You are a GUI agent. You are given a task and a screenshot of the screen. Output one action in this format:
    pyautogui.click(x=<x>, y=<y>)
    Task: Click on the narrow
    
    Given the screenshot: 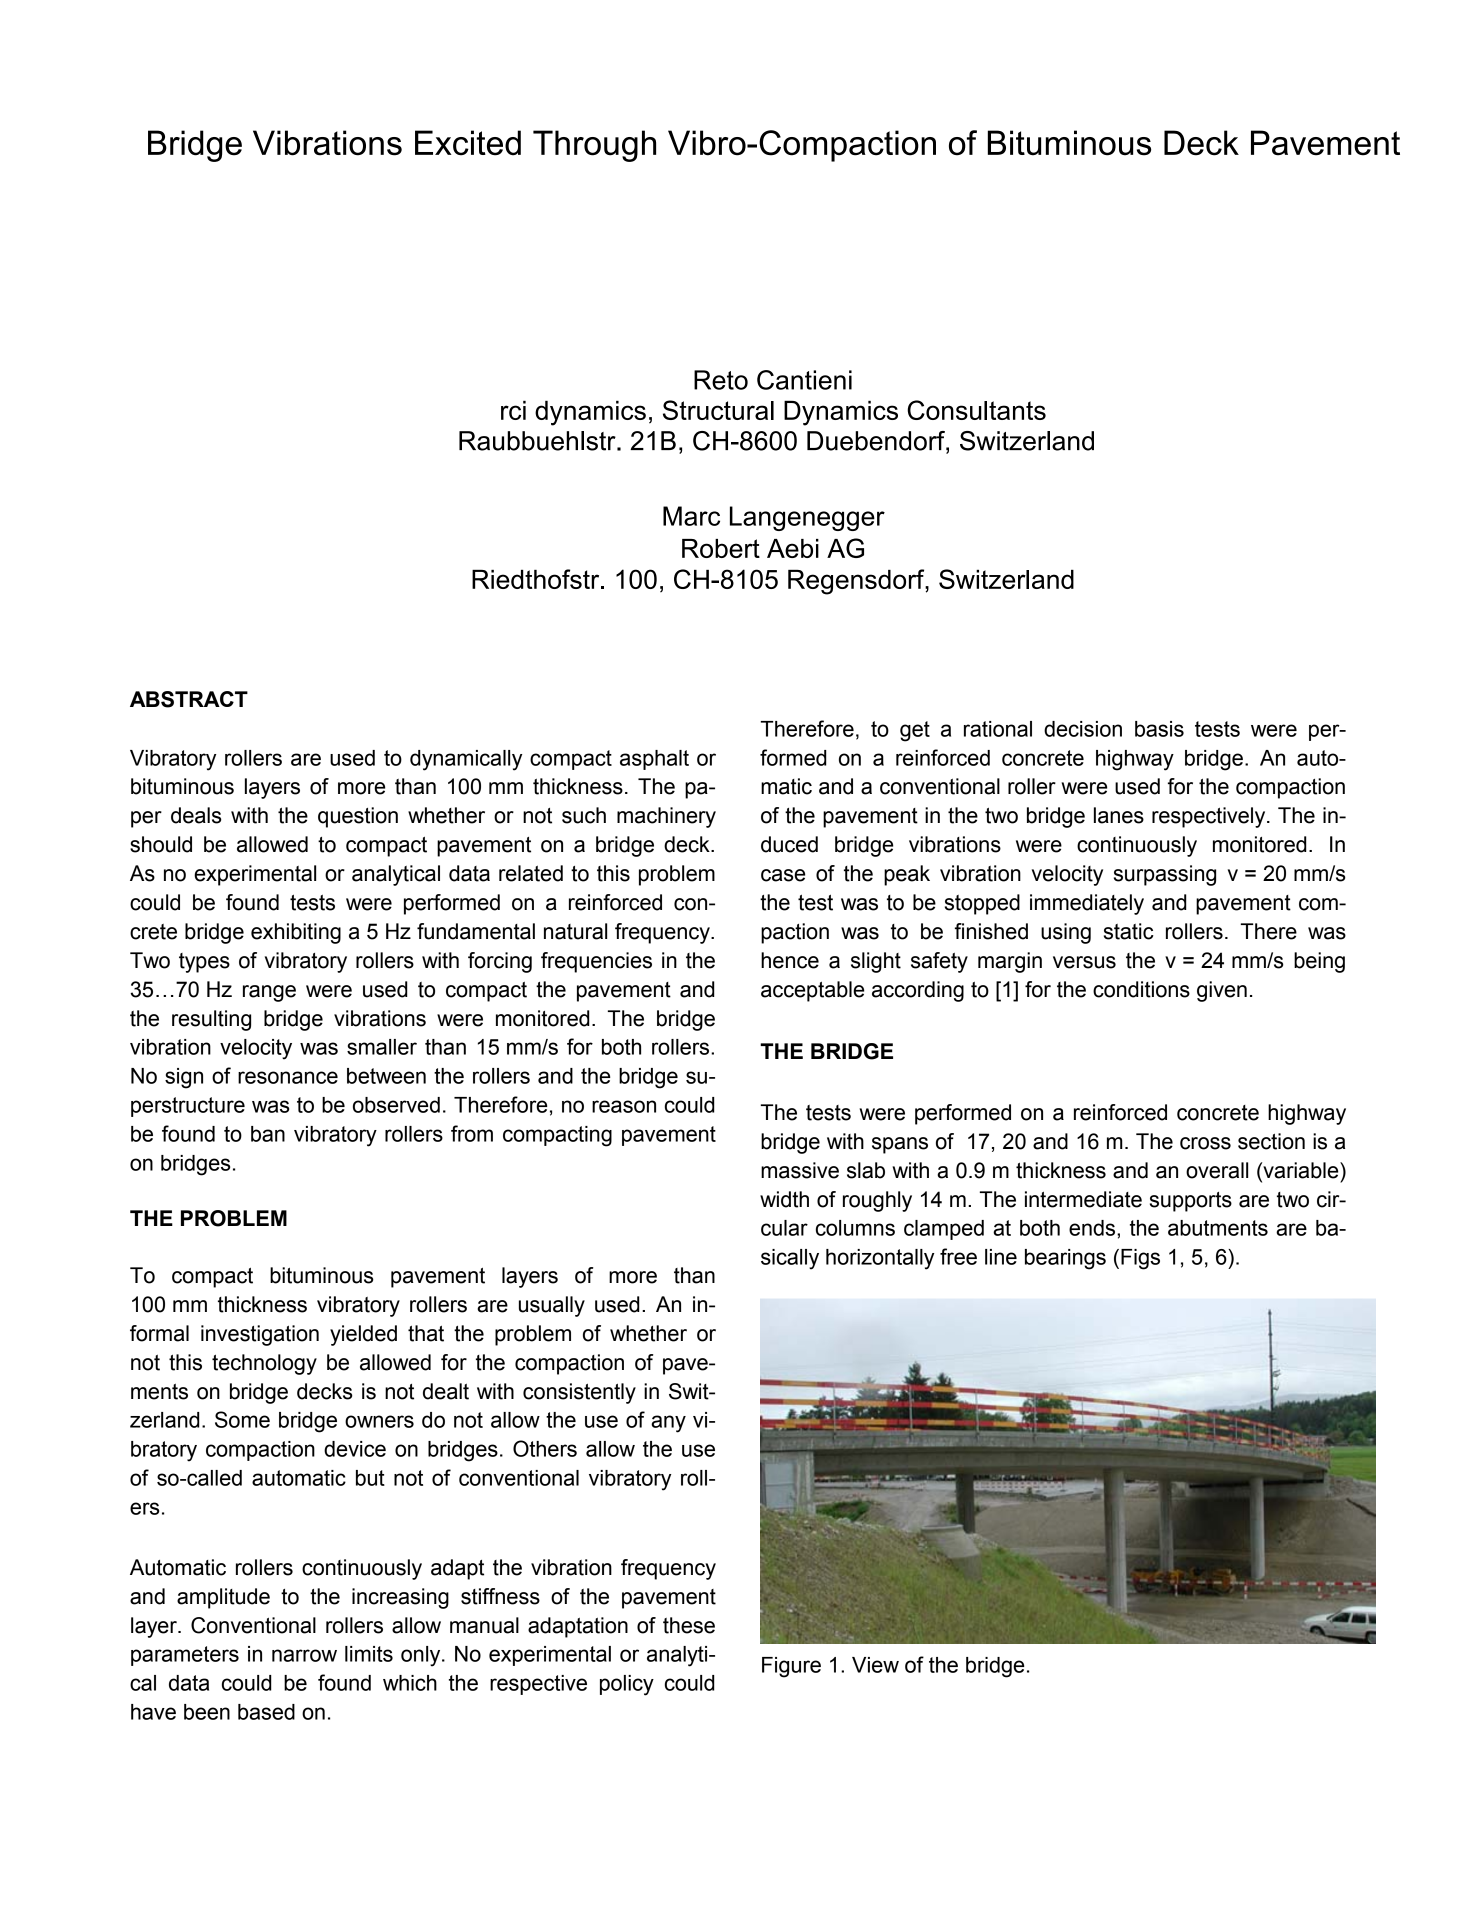 What is the action you would take?
    pyautogui.click(x=304, y=1655)
